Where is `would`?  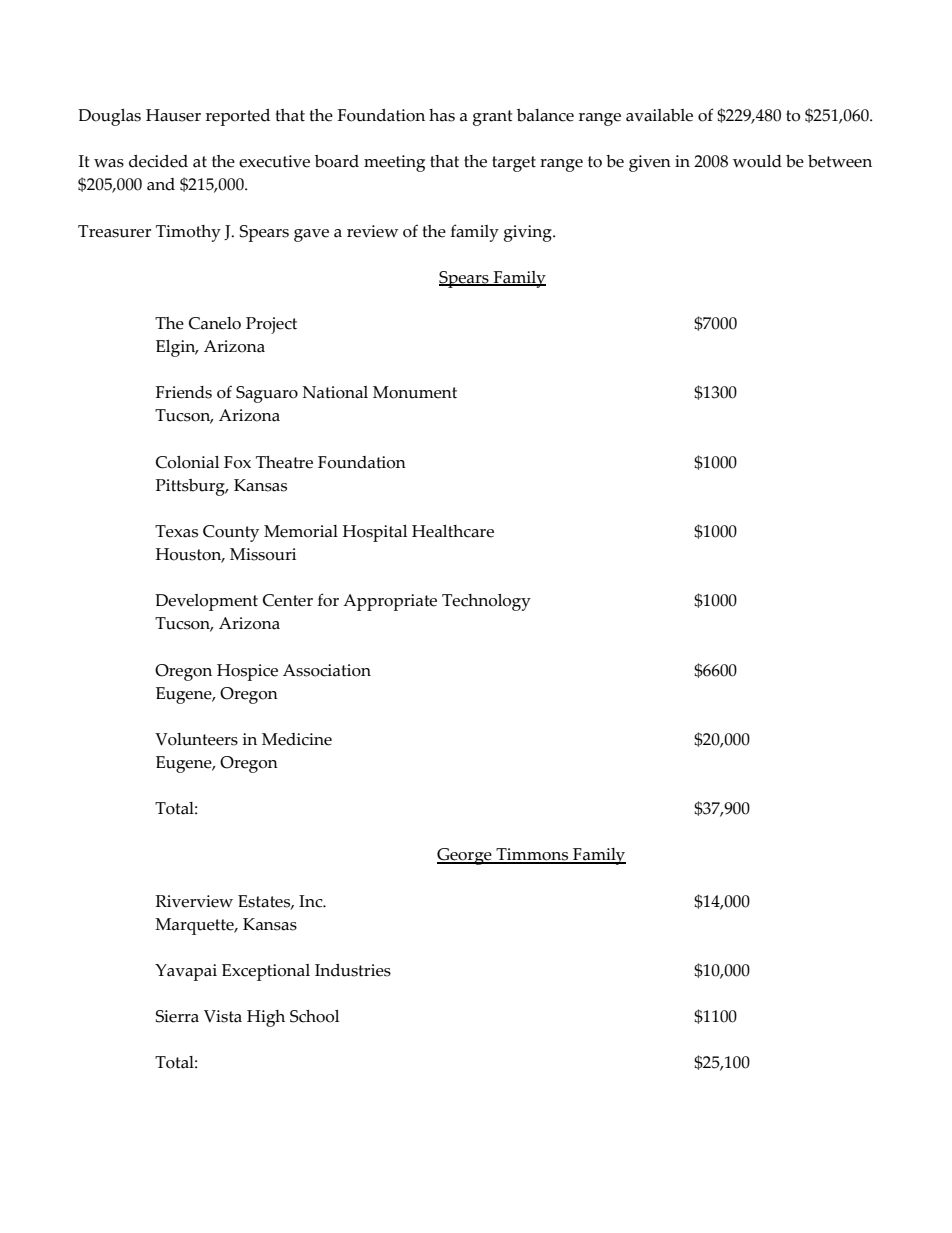 would is located at coordinates (757, 161).
